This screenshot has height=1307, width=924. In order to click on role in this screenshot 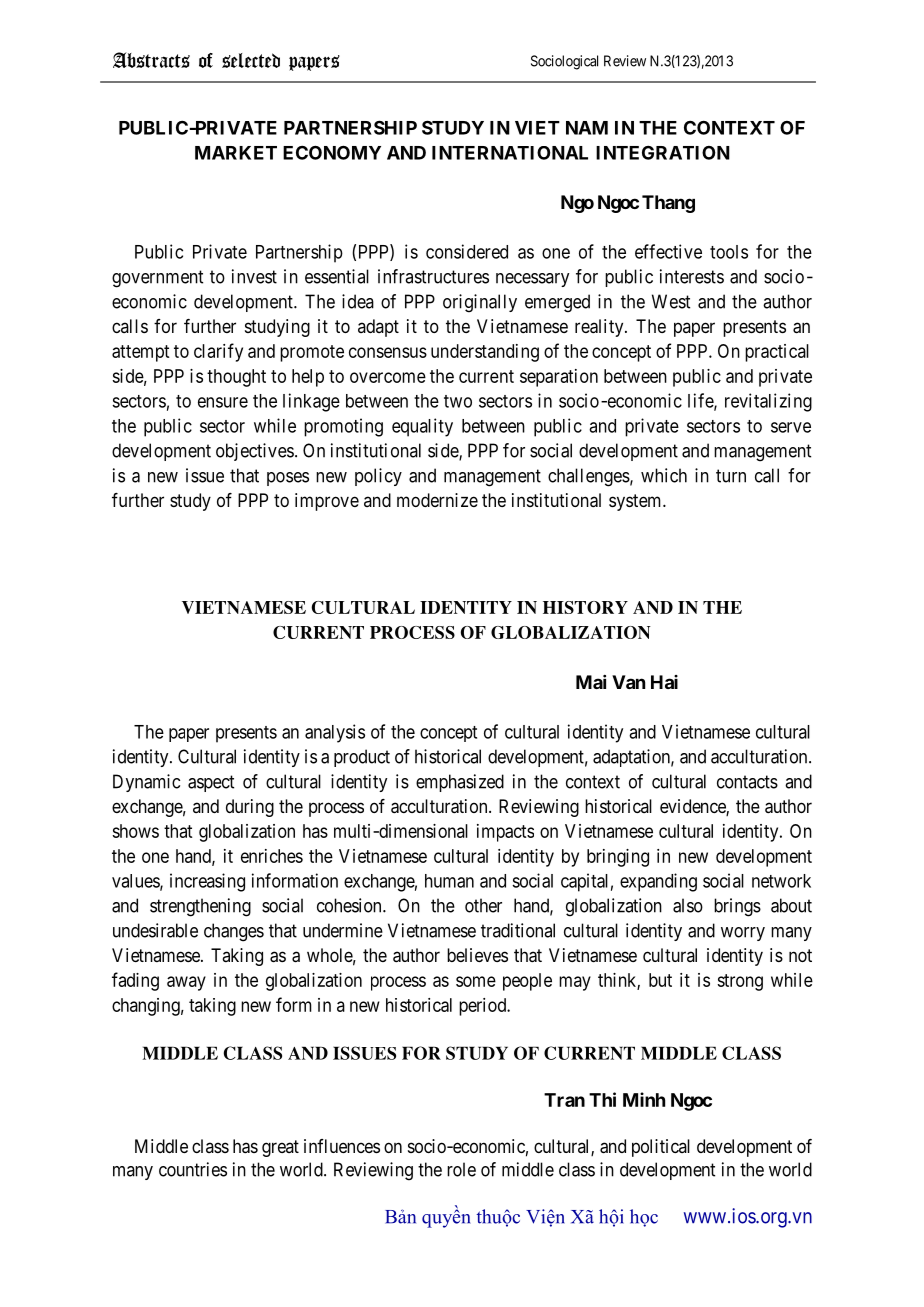, I will do `click(461, 1169)`.
